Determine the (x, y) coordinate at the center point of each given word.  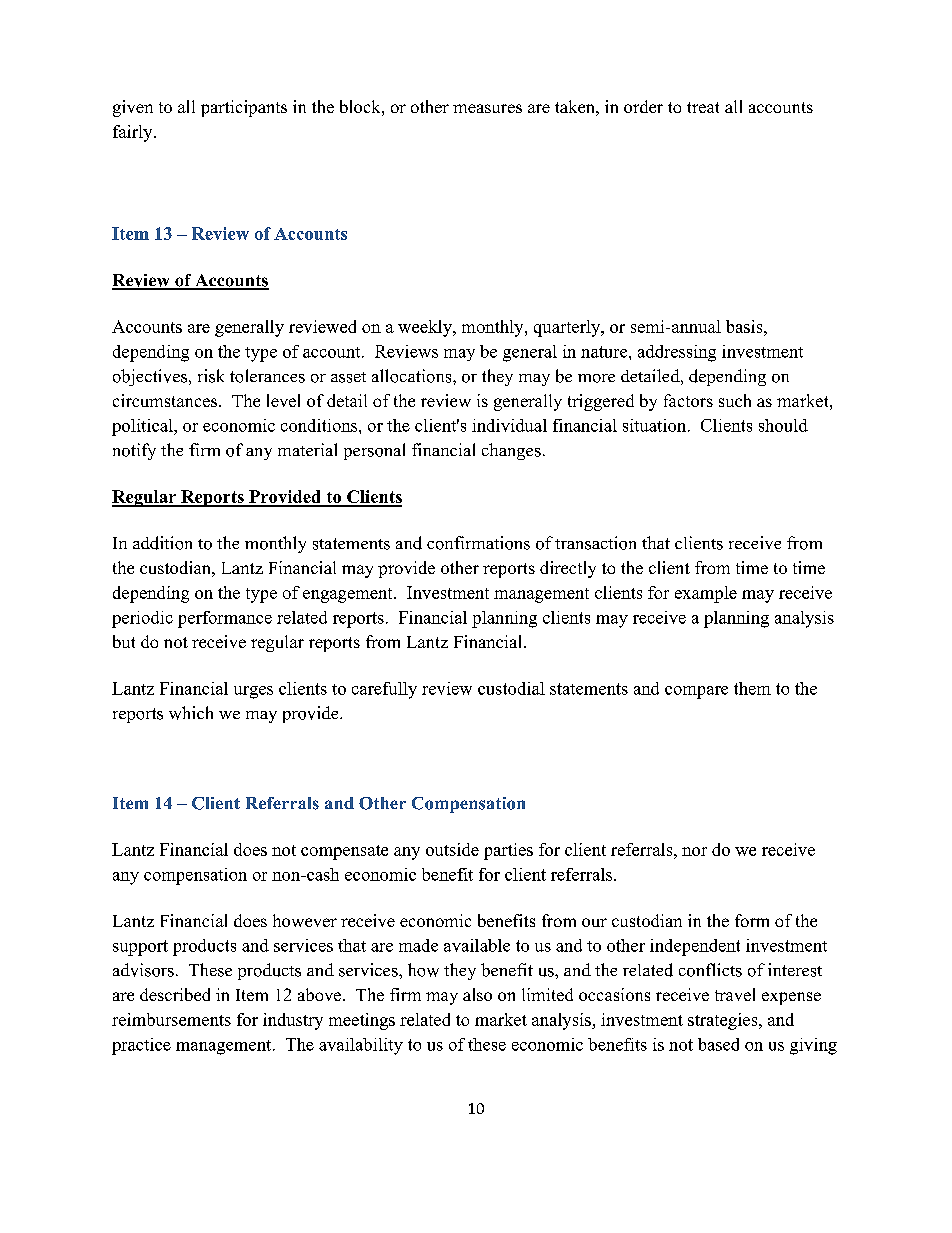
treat (703, 107)
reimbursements (171, 1019)
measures (487, 108)
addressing (677, 353)
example (706, 594)
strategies (724, 1021)
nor (694, 851)
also (477, 994)
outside (452, 849)
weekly (426, 328)
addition (162, 543)
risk (211, 376)
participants (244, 108)
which (191, 713)
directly (568, 569)
